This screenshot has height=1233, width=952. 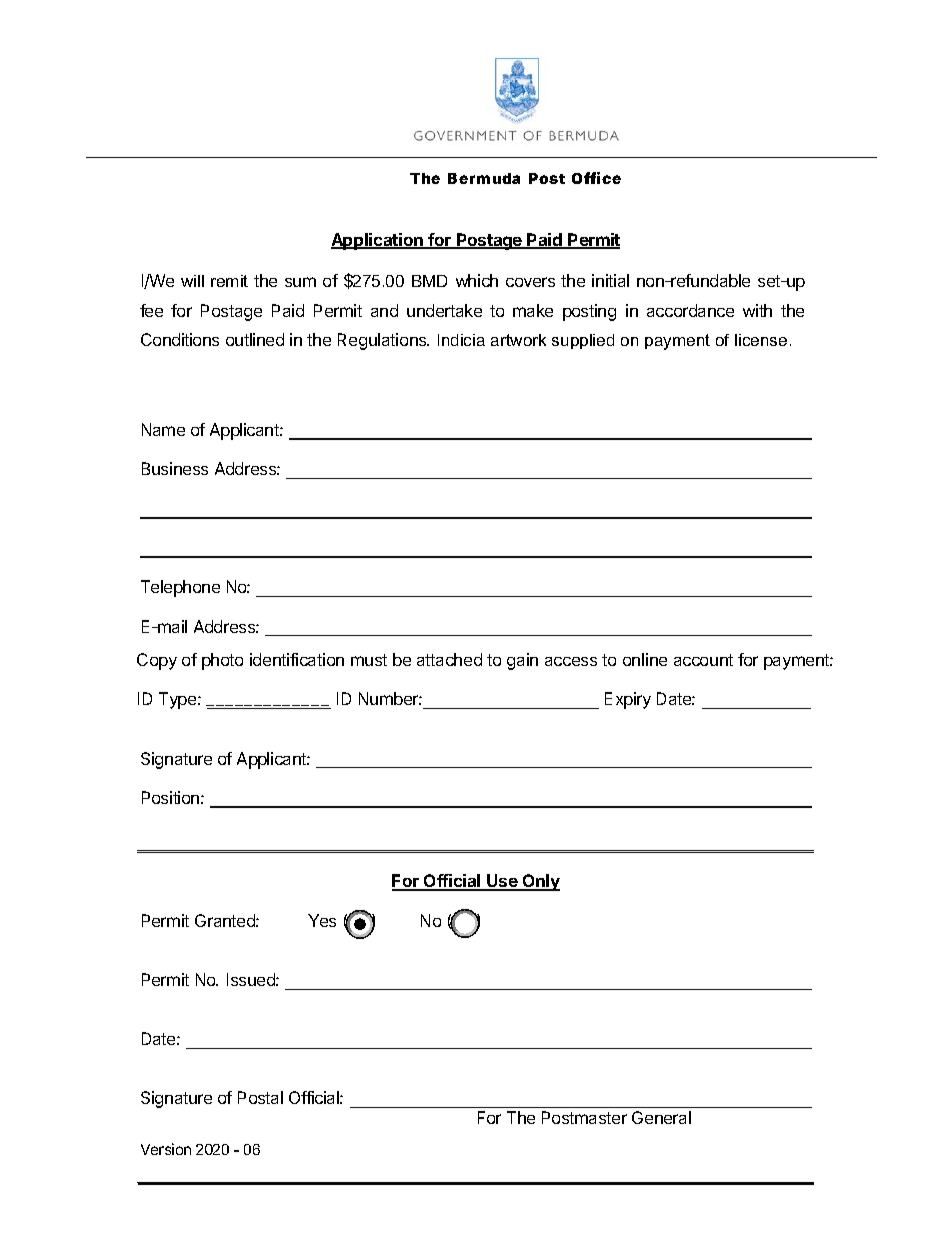 I want to click on General, so click(x=661, y=1117).
